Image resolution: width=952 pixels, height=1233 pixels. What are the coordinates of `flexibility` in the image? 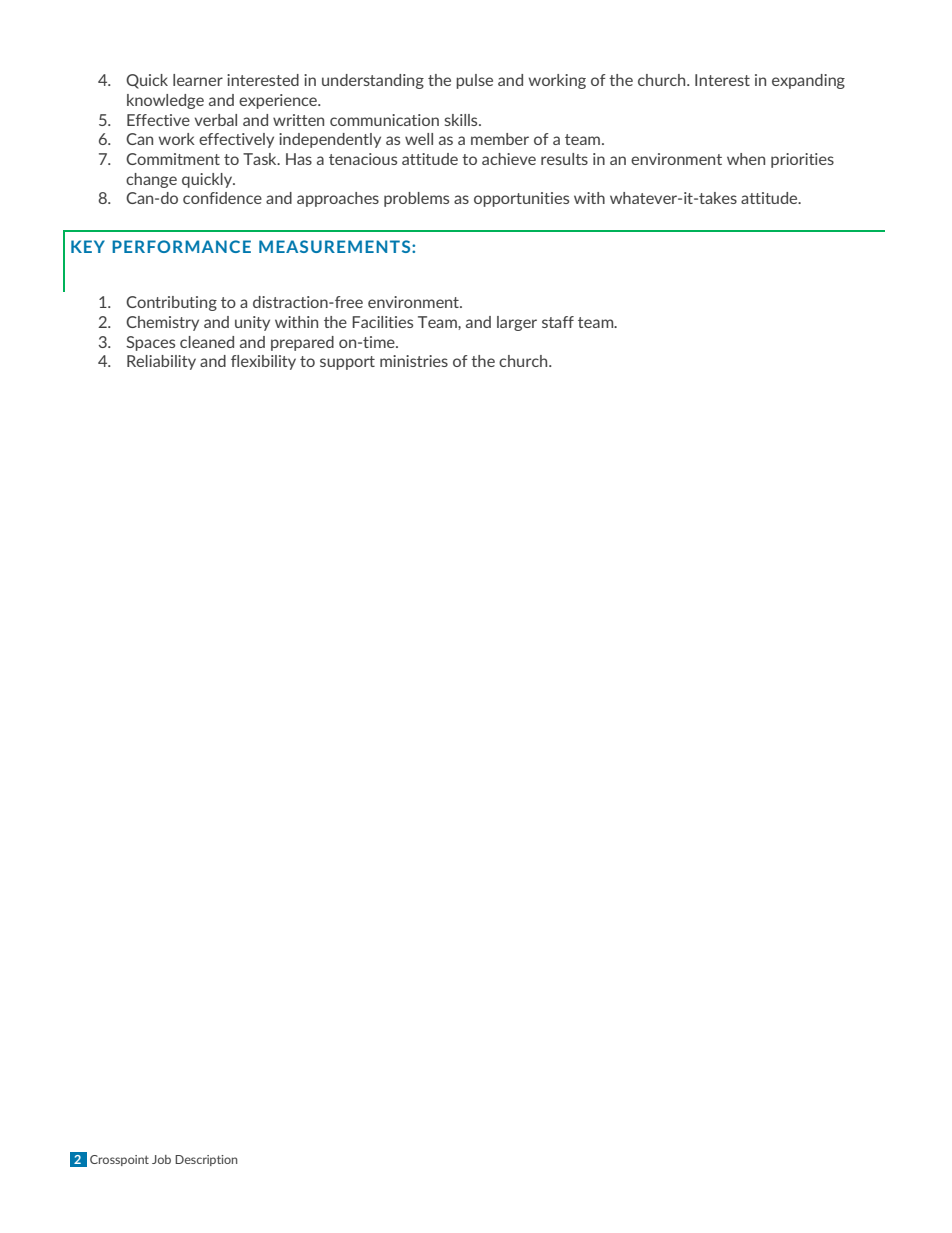 It's located at (263, 362).
